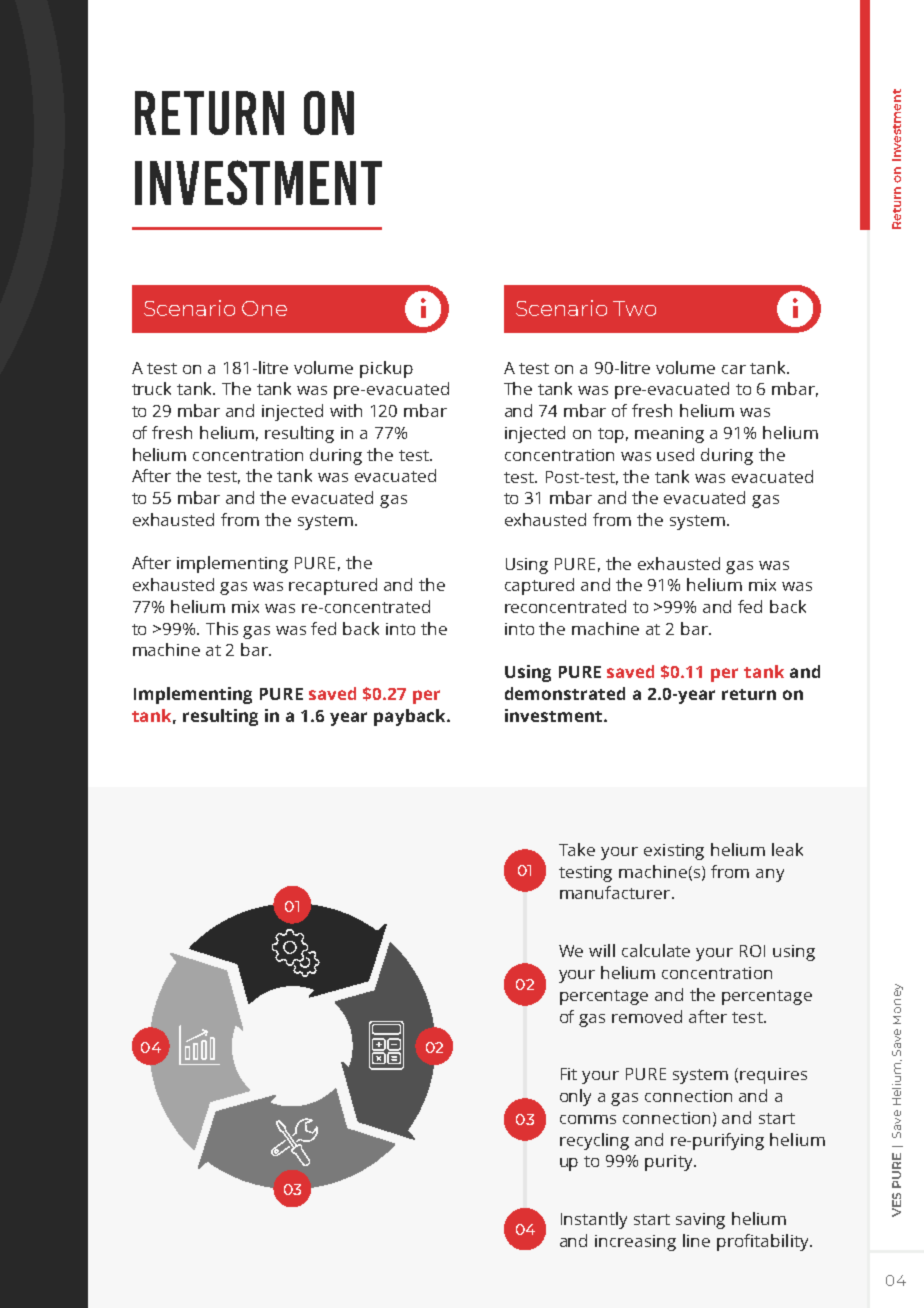 This document has width=924, height=1308. Describe the element at coordinates (222, 628) in the document. I see `This` at that location.
